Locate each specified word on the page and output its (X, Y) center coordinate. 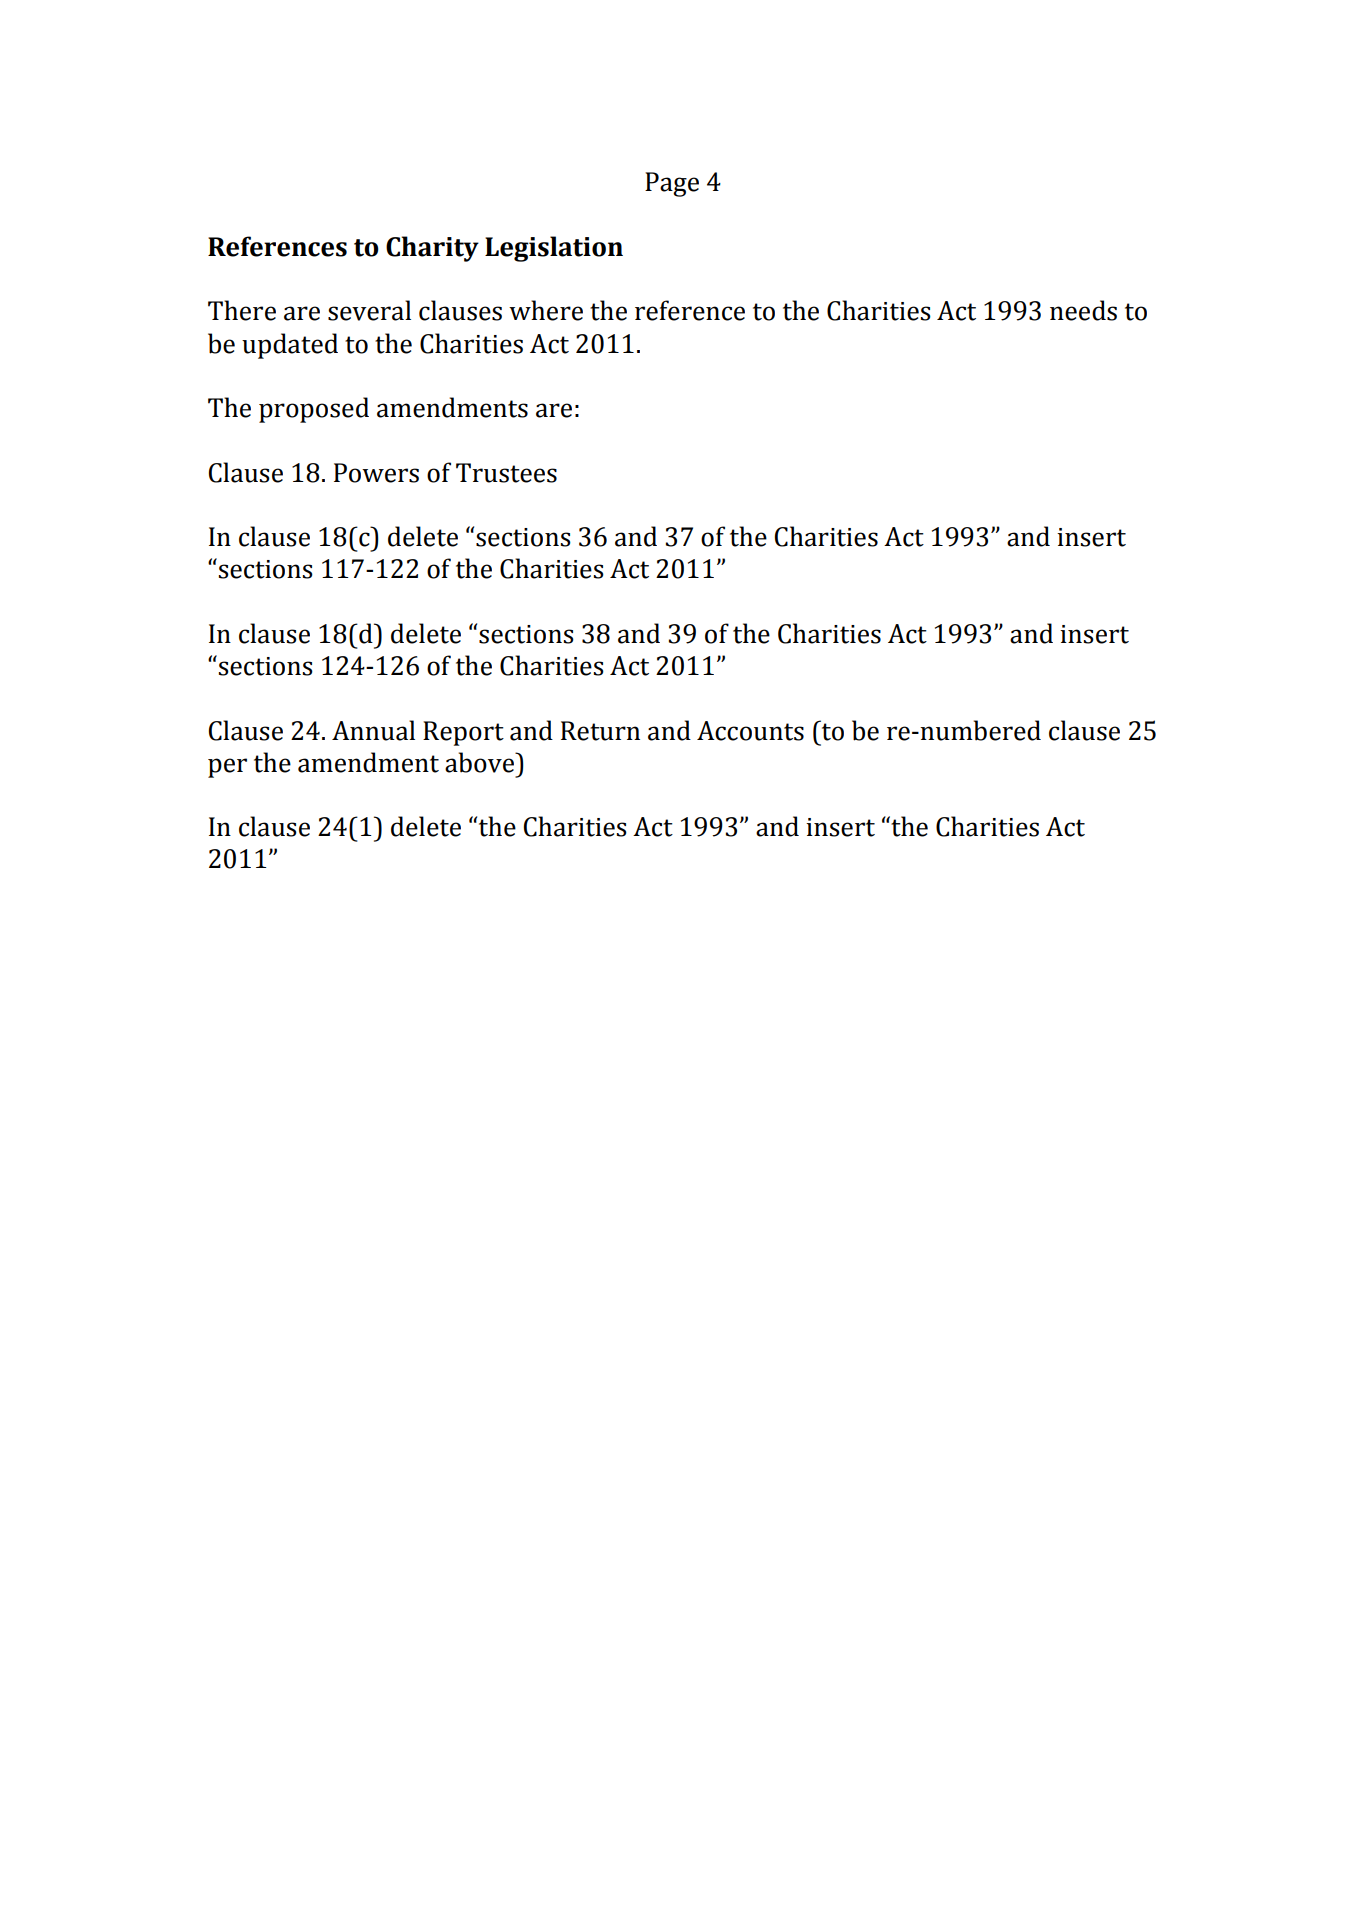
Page (672, 184)
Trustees (506, 473)
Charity (432, 249)
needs (1083, 310)
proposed (314, 410)
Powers (376, 473)
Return (600, 731)
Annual (373, 730)
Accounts (750, 731)
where (546, 310)
